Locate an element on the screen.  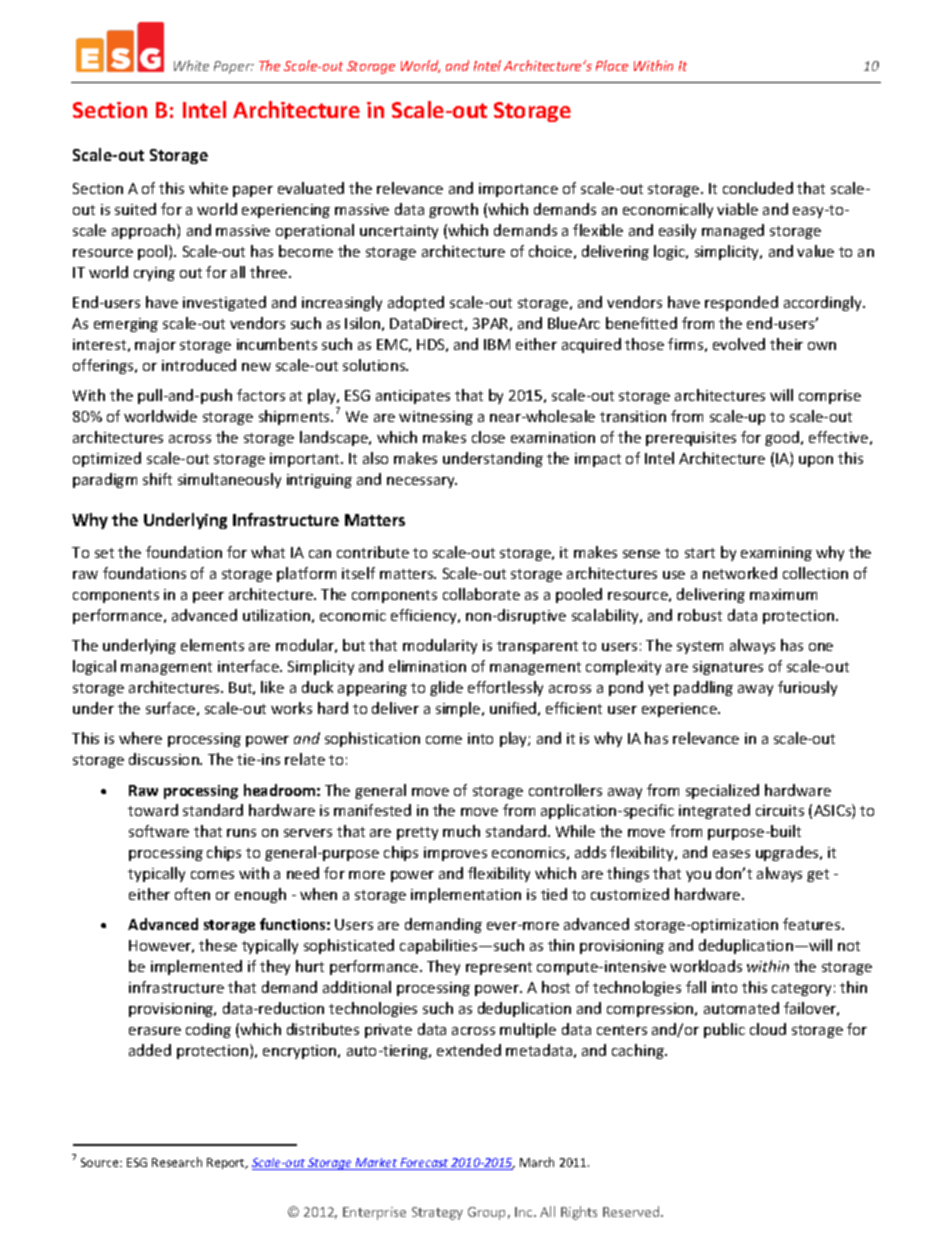
signatures is located at coordinates (728, 668).
